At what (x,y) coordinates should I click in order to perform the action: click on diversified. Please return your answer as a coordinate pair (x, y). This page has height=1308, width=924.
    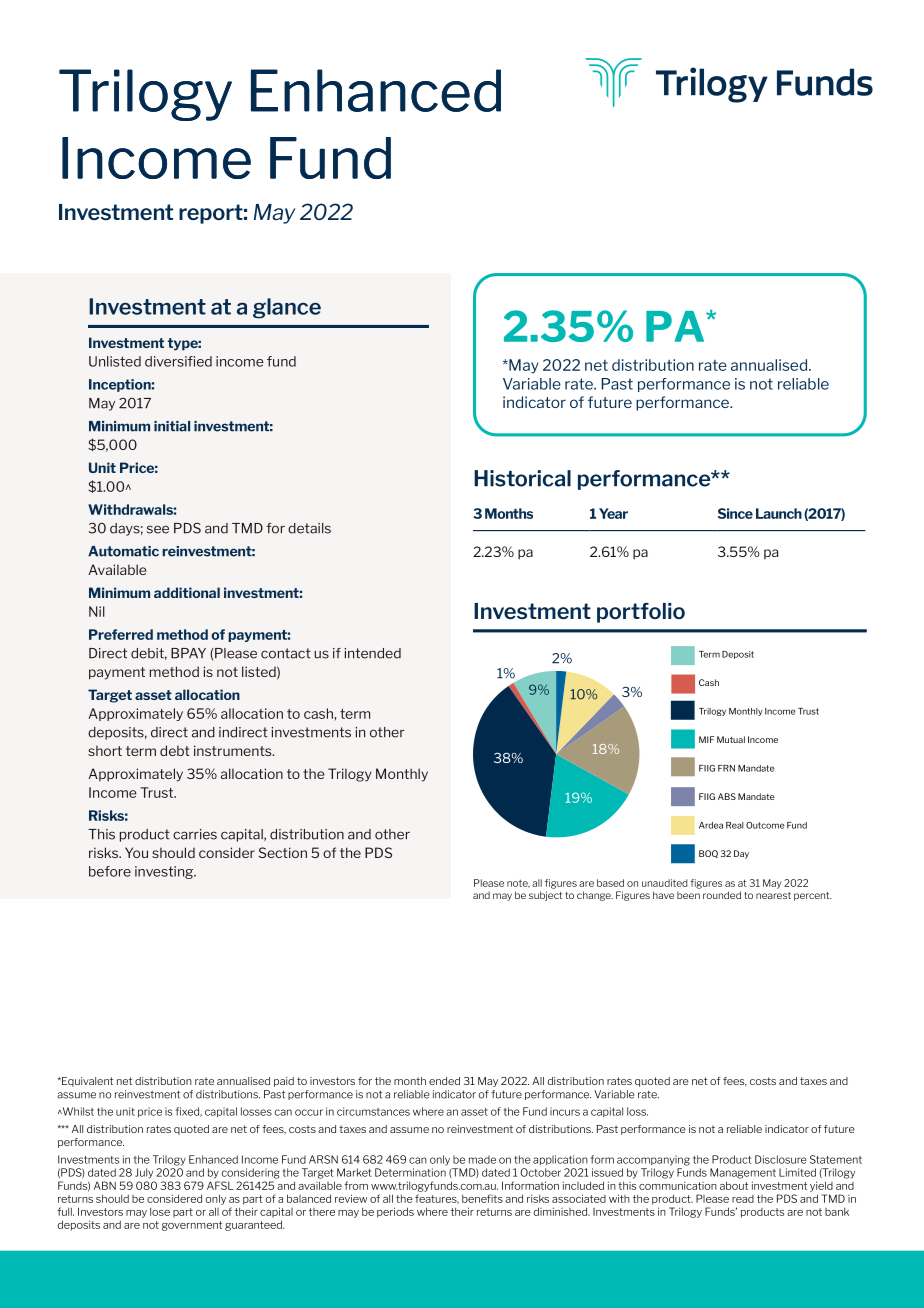
    Looking at the image, I should click on (178, 361).
